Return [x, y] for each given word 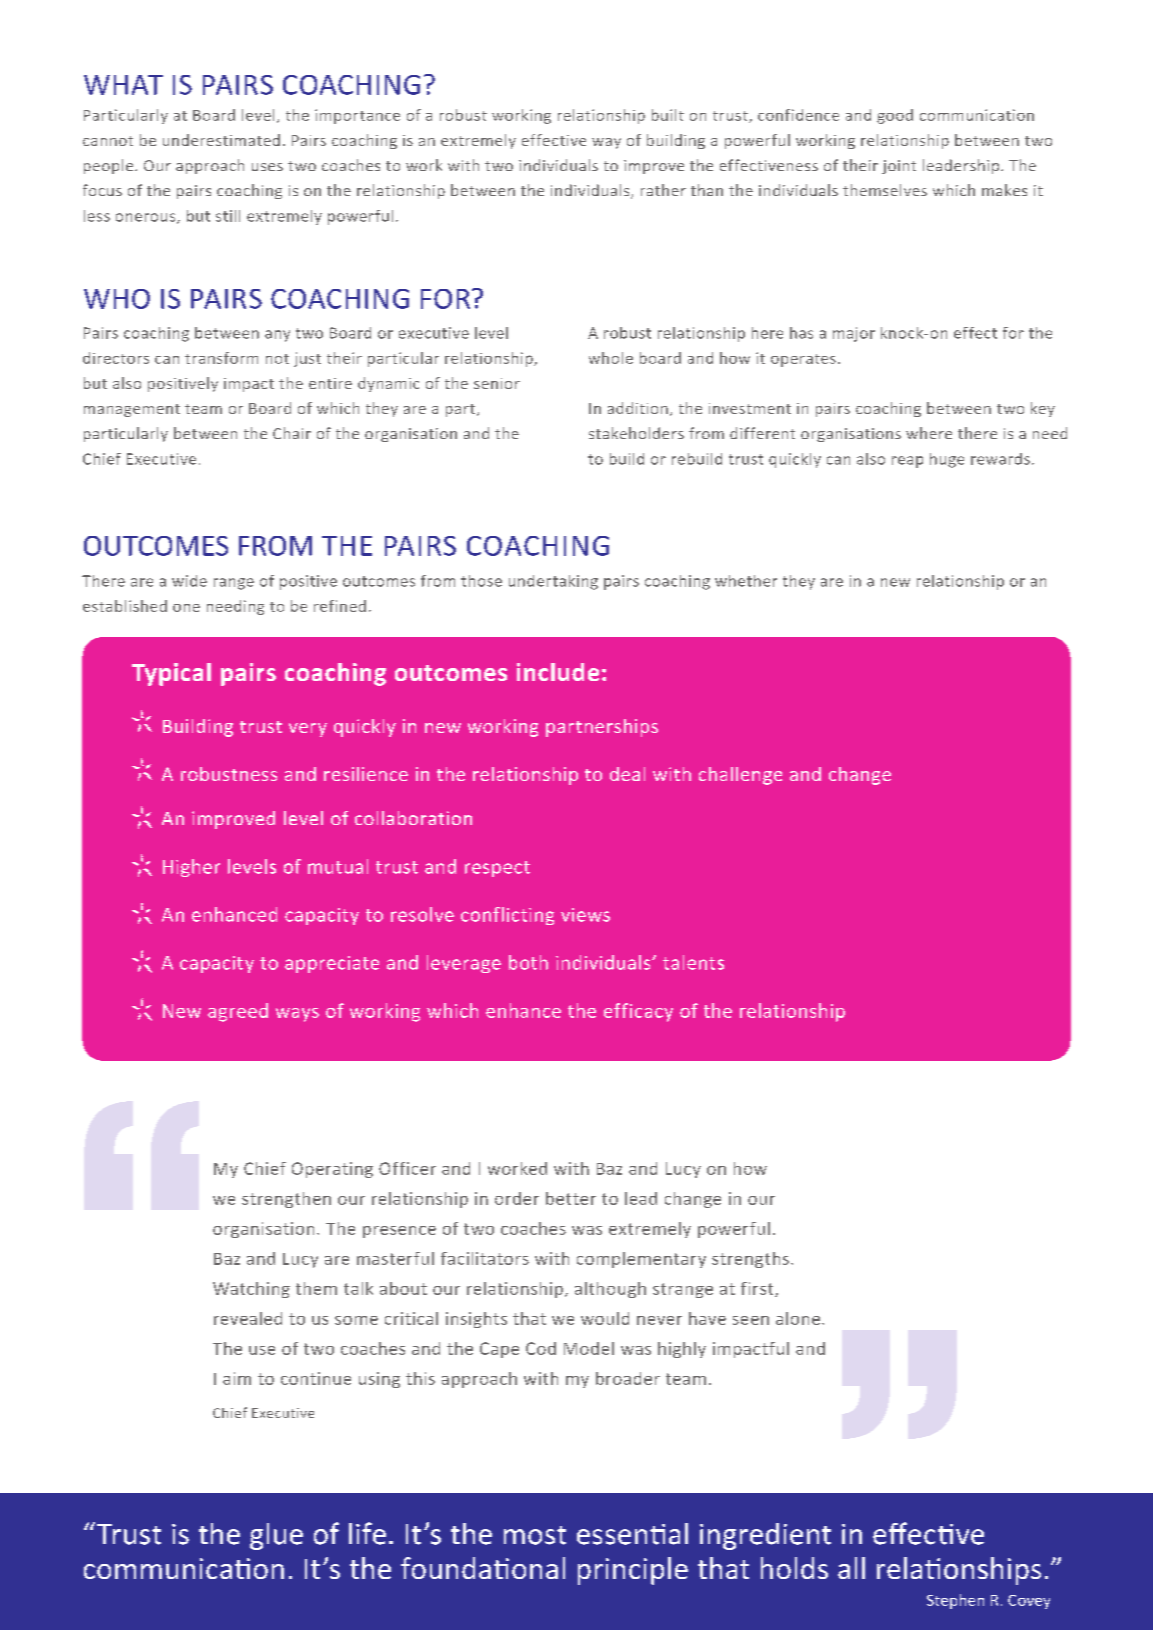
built [668, 115]
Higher [191, 868]
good [895, 116]
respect [497, 869]
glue [276, 1536]
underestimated [221, 140]
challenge [740, 776]
